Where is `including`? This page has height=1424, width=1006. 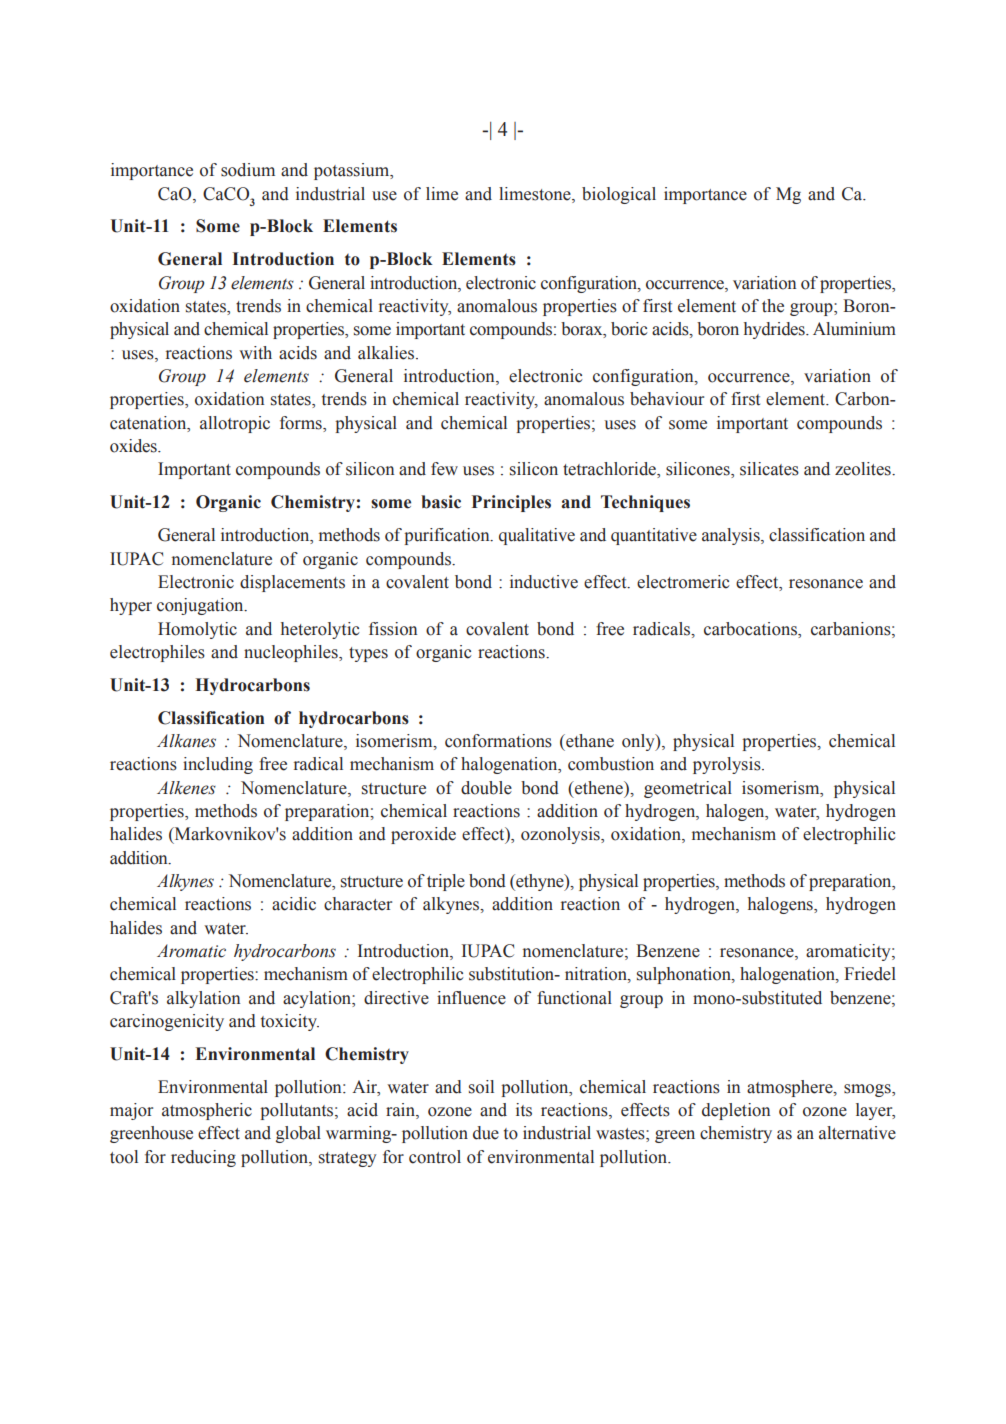 including is located at coordinates (218, 765).
